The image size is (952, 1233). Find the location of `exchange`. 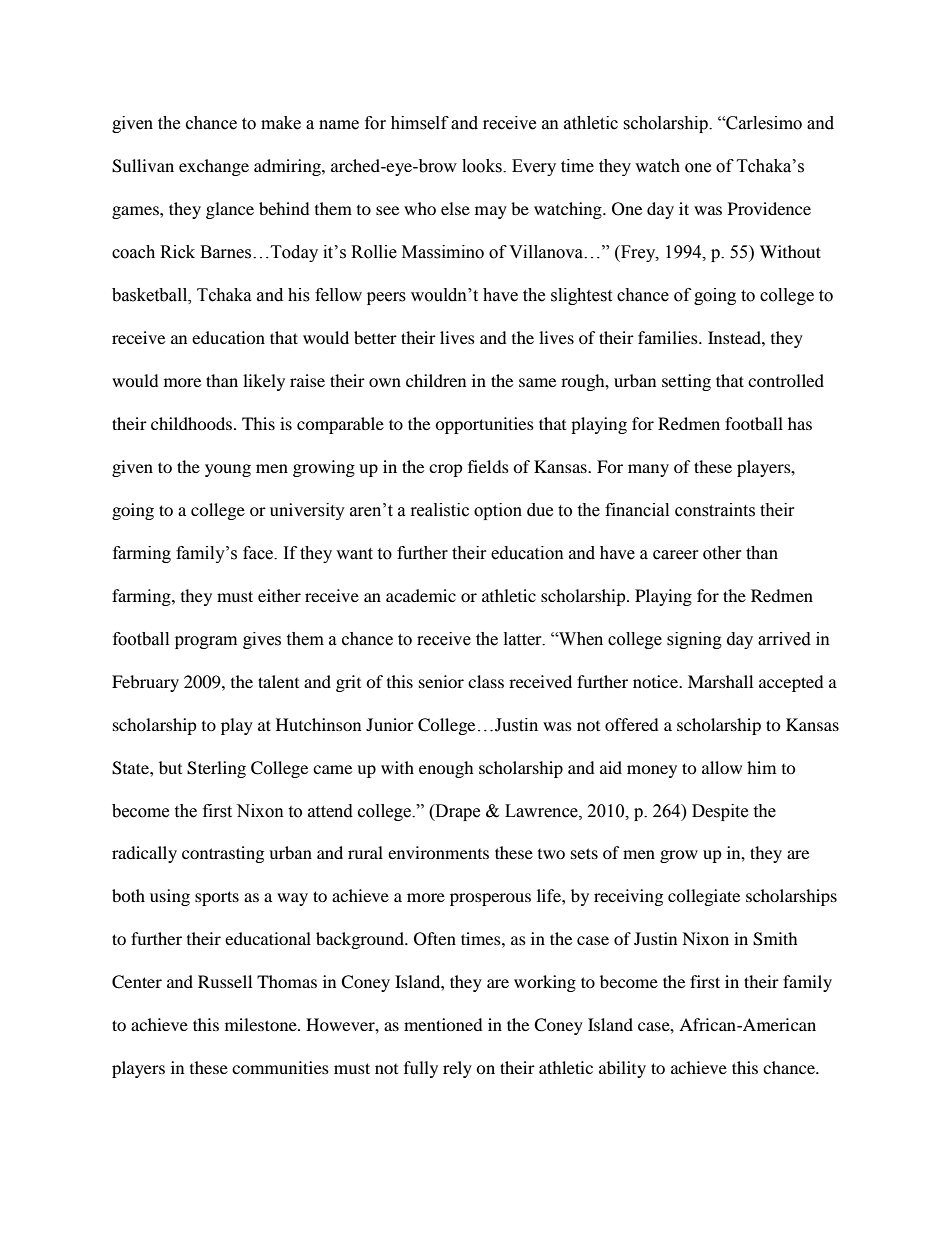

exchange is located at coordinates (214, 167).
